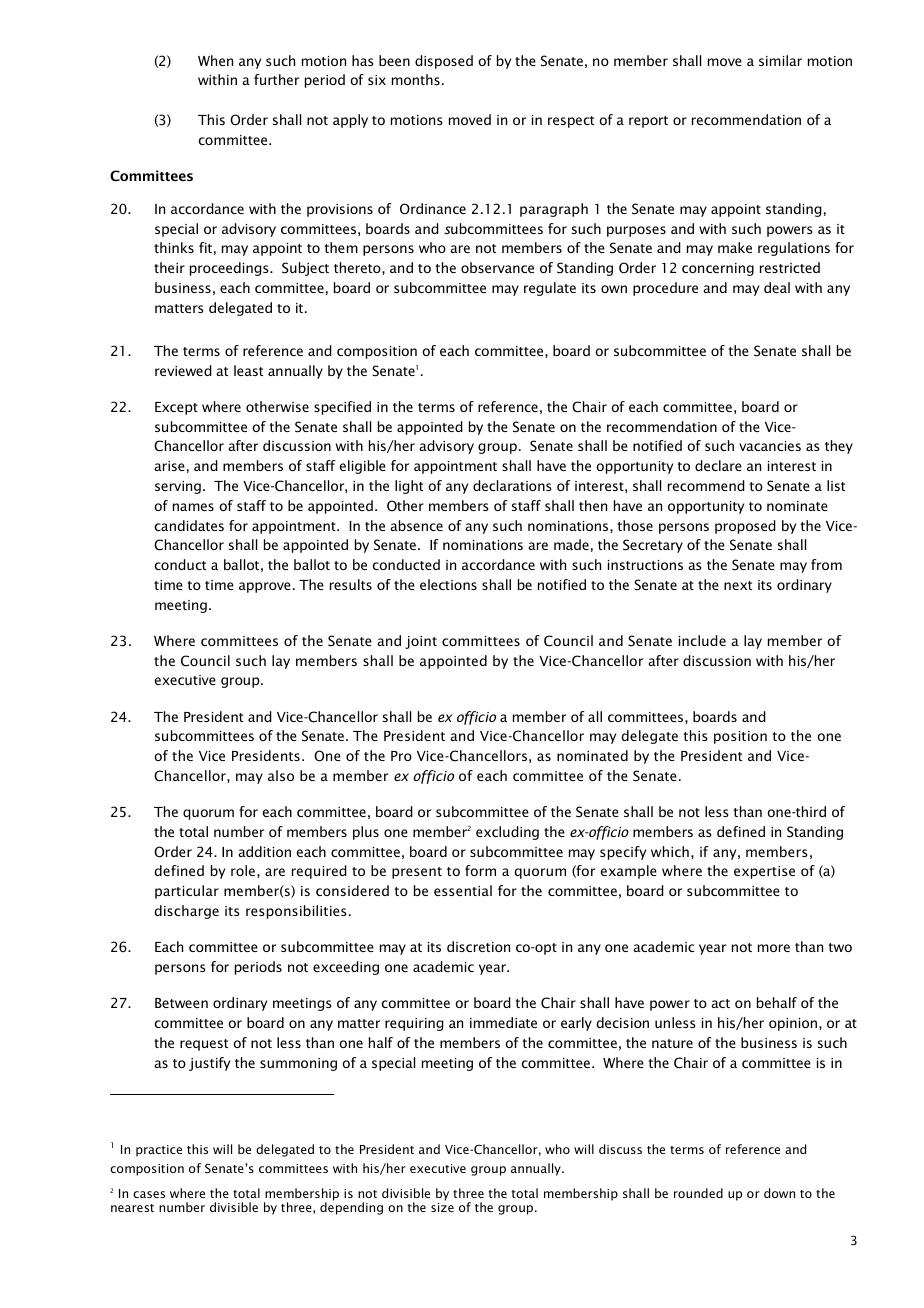 Image resolution: width=924 pixels, height=1308 pixels. Describe the element at coordinates (442, 1207) in the page. I see `size` at that location.
